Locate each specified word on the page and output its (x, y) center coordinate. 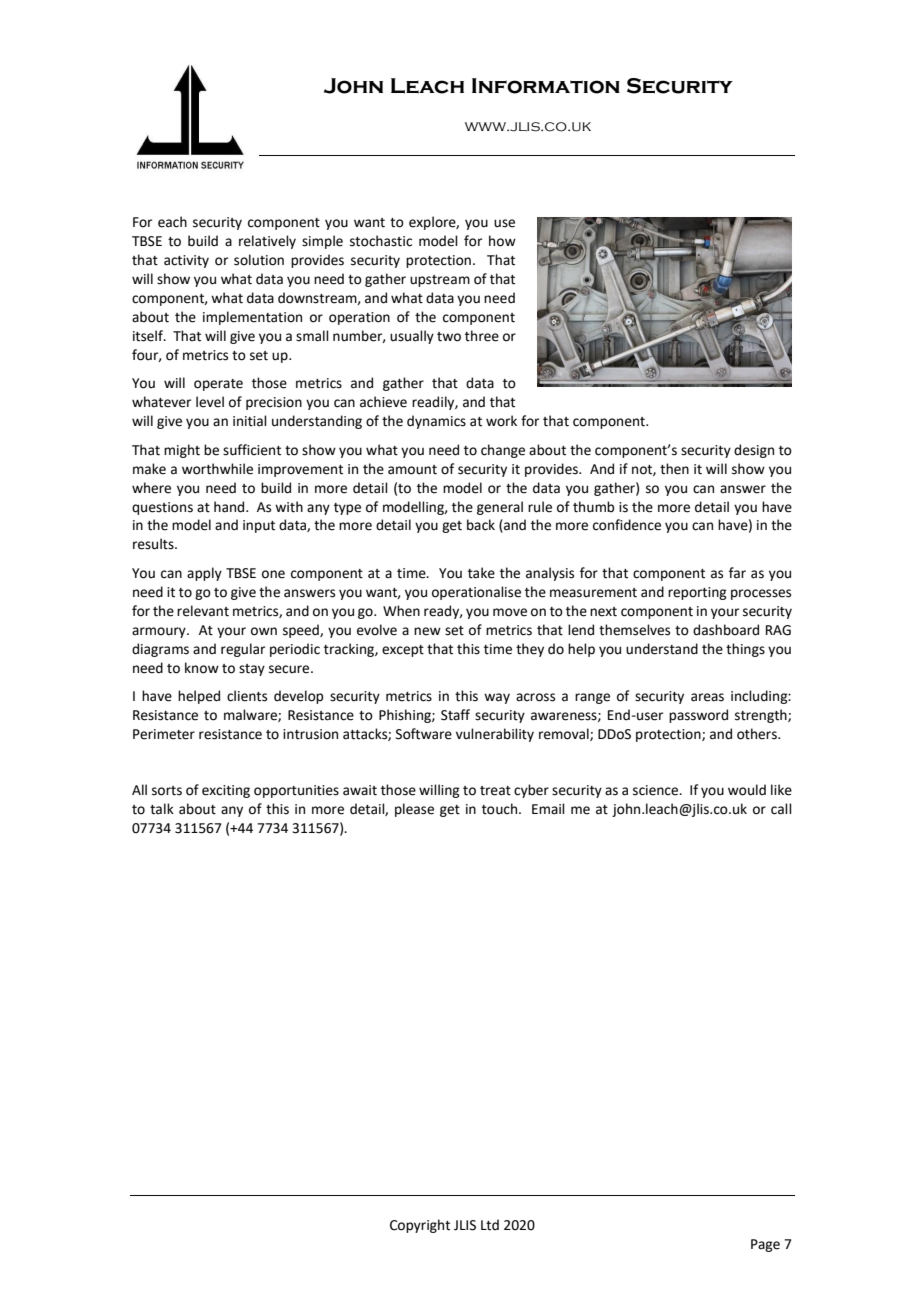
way (497, 698)
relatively (267, 242)
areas (707, 697)
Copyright (420, 1226)
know (202, 668)
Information (546, 86)
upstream (440, 281)
